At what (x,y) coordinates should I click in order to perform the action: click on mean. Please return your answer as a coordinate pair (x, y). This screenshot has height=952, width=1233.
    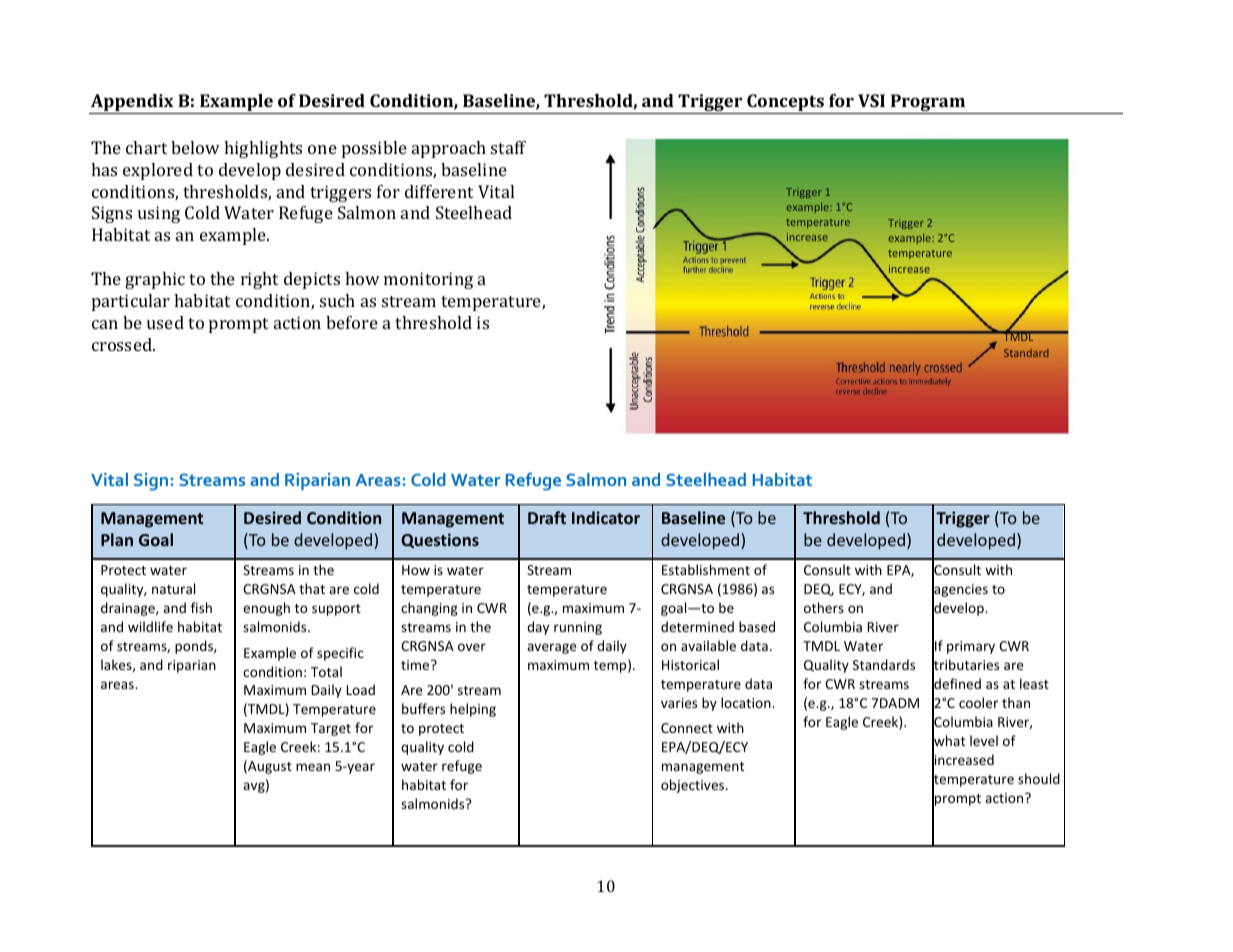
    Looking at the image, I should click on (313, 767).
